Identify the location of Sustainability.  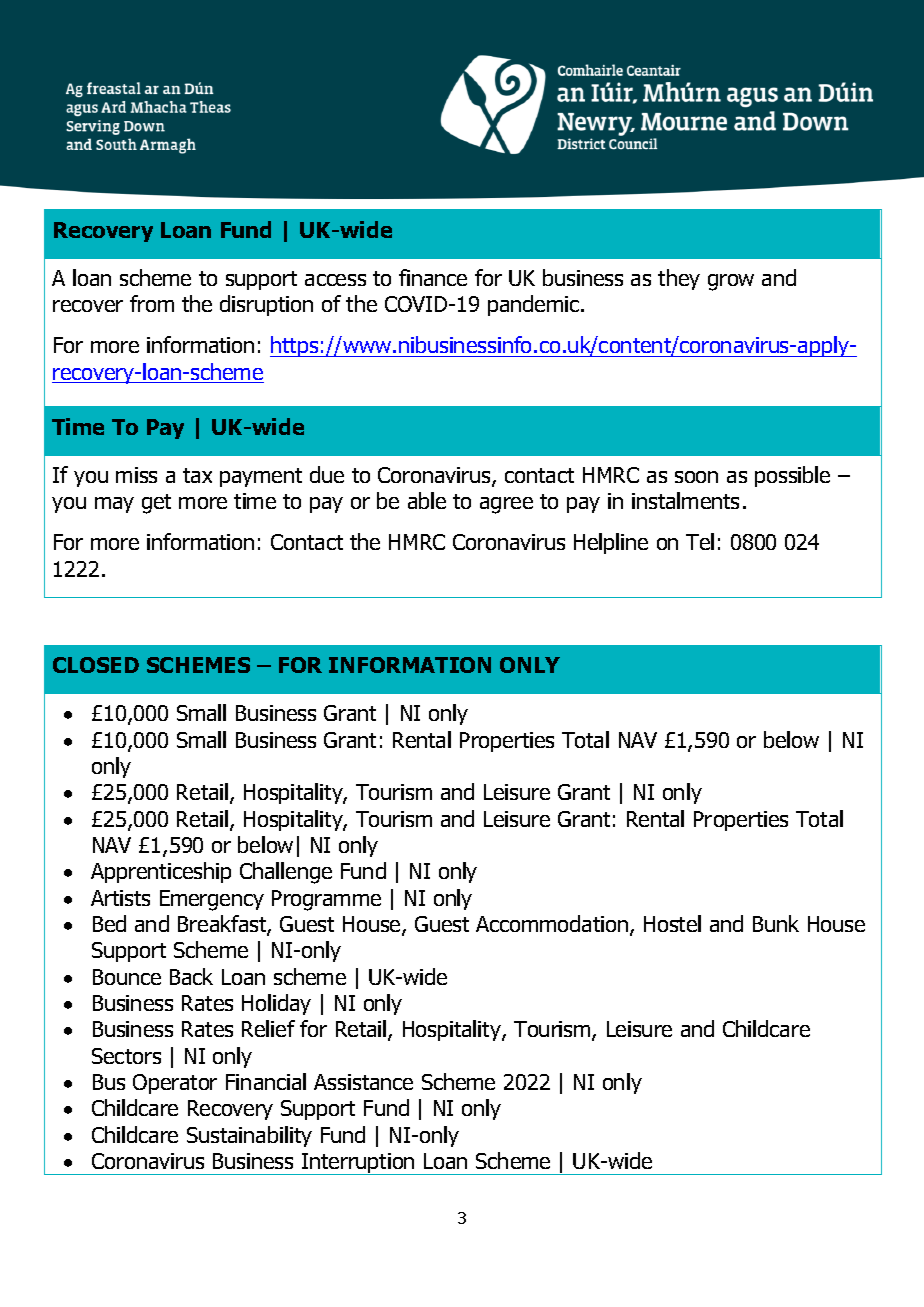
(249, 1136).
